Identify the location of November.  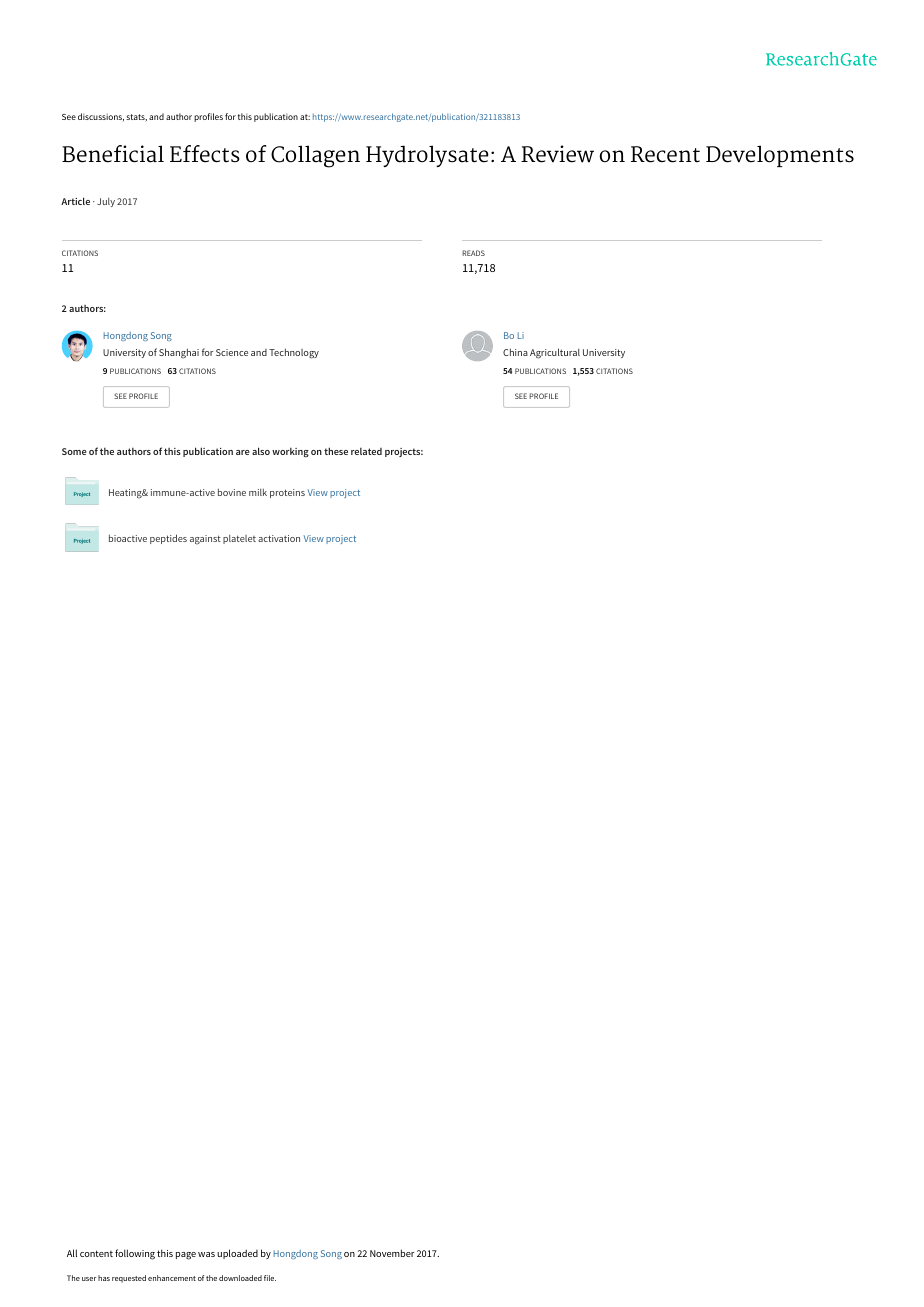
(392, 1253).
